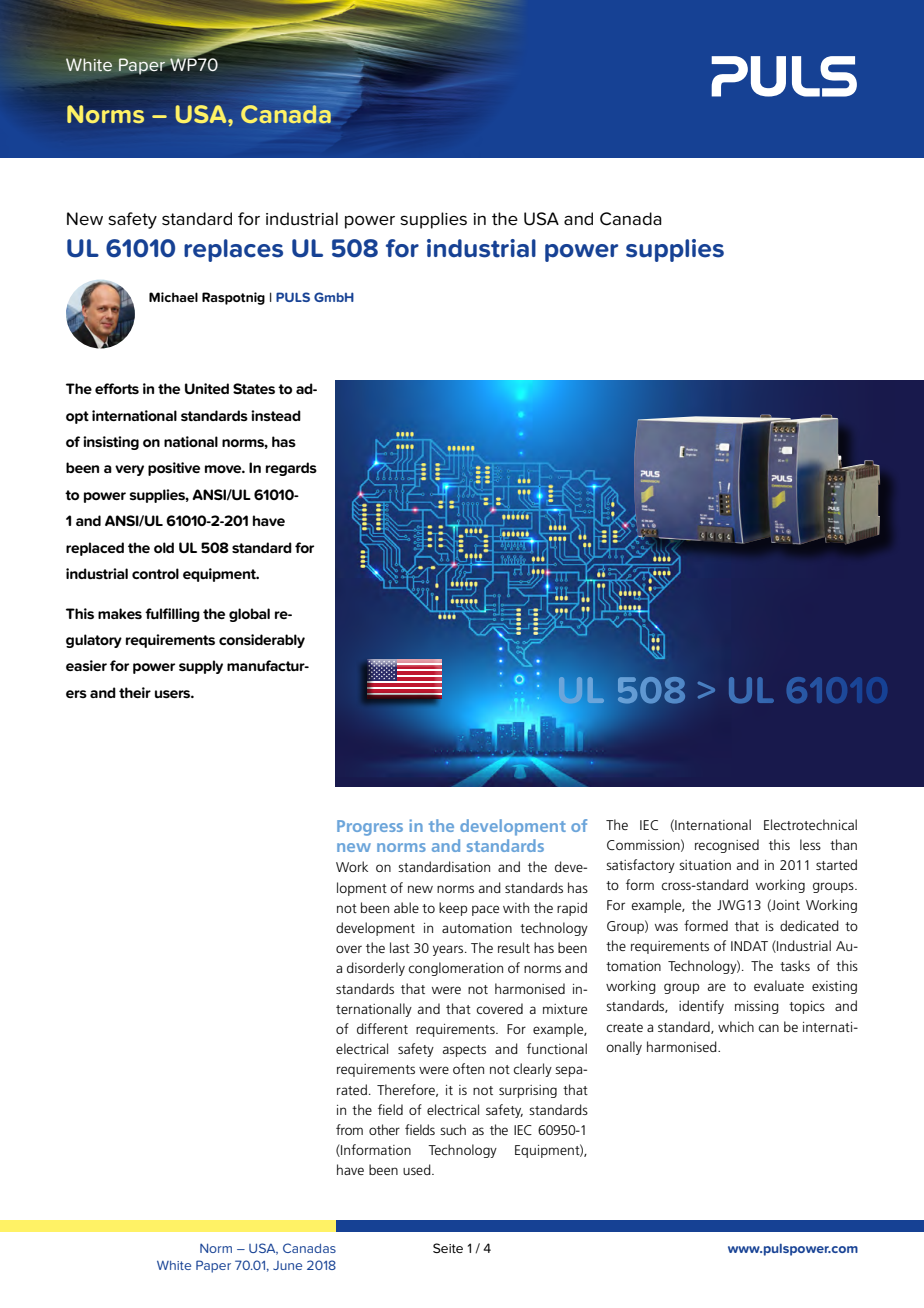 Image resolution: width=924 pixels, height=1308 pixels. What do you see at coordinates (809, 925) in the screenshot?
I see `dedicated` at bounding box center [809, 925].
